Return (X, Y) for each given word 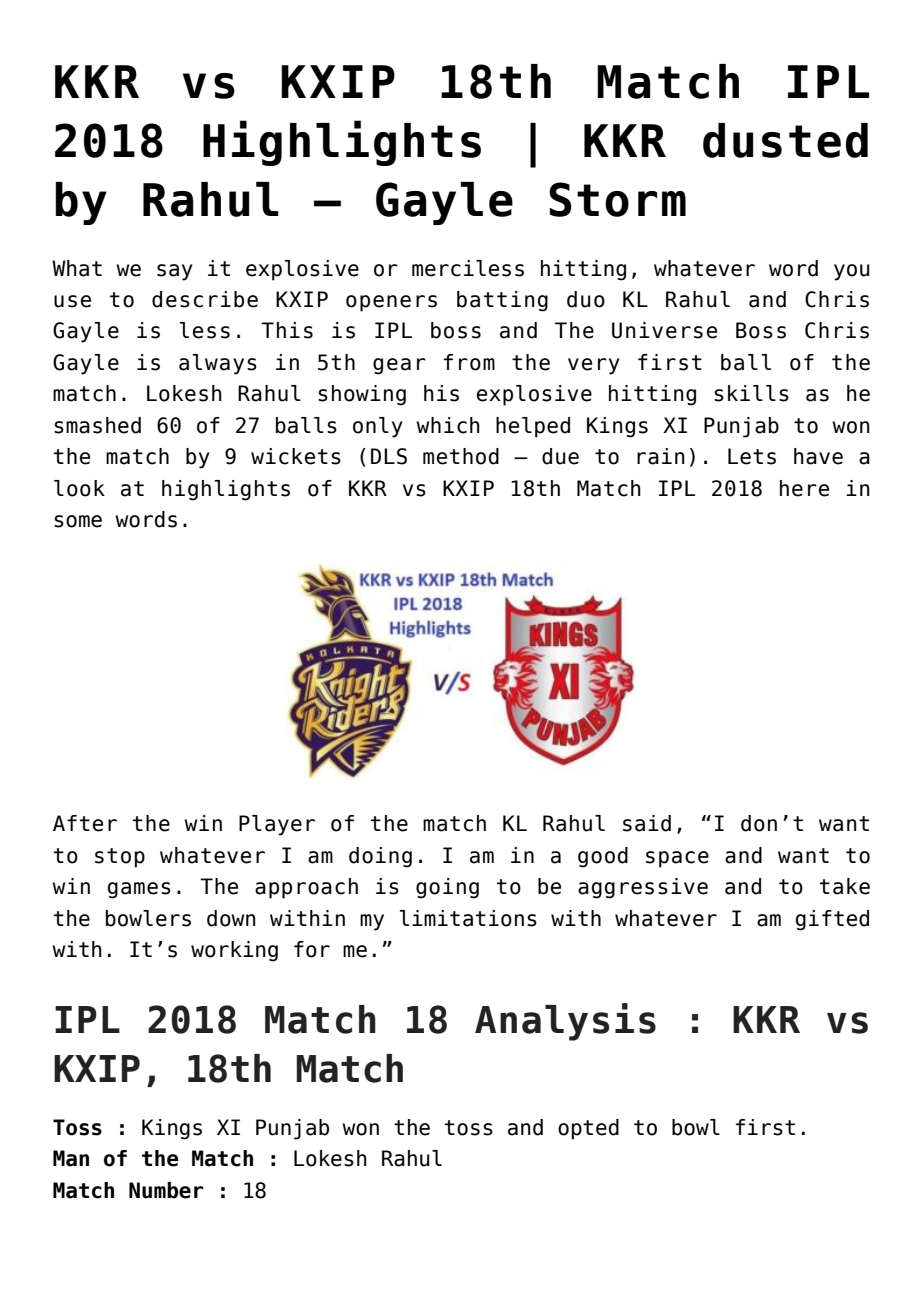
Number (166, 1190)
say (175, 272)
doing (380, 857)
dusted (785, 140)
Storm (617, 199)
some (78, 521)
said (647, 823)
